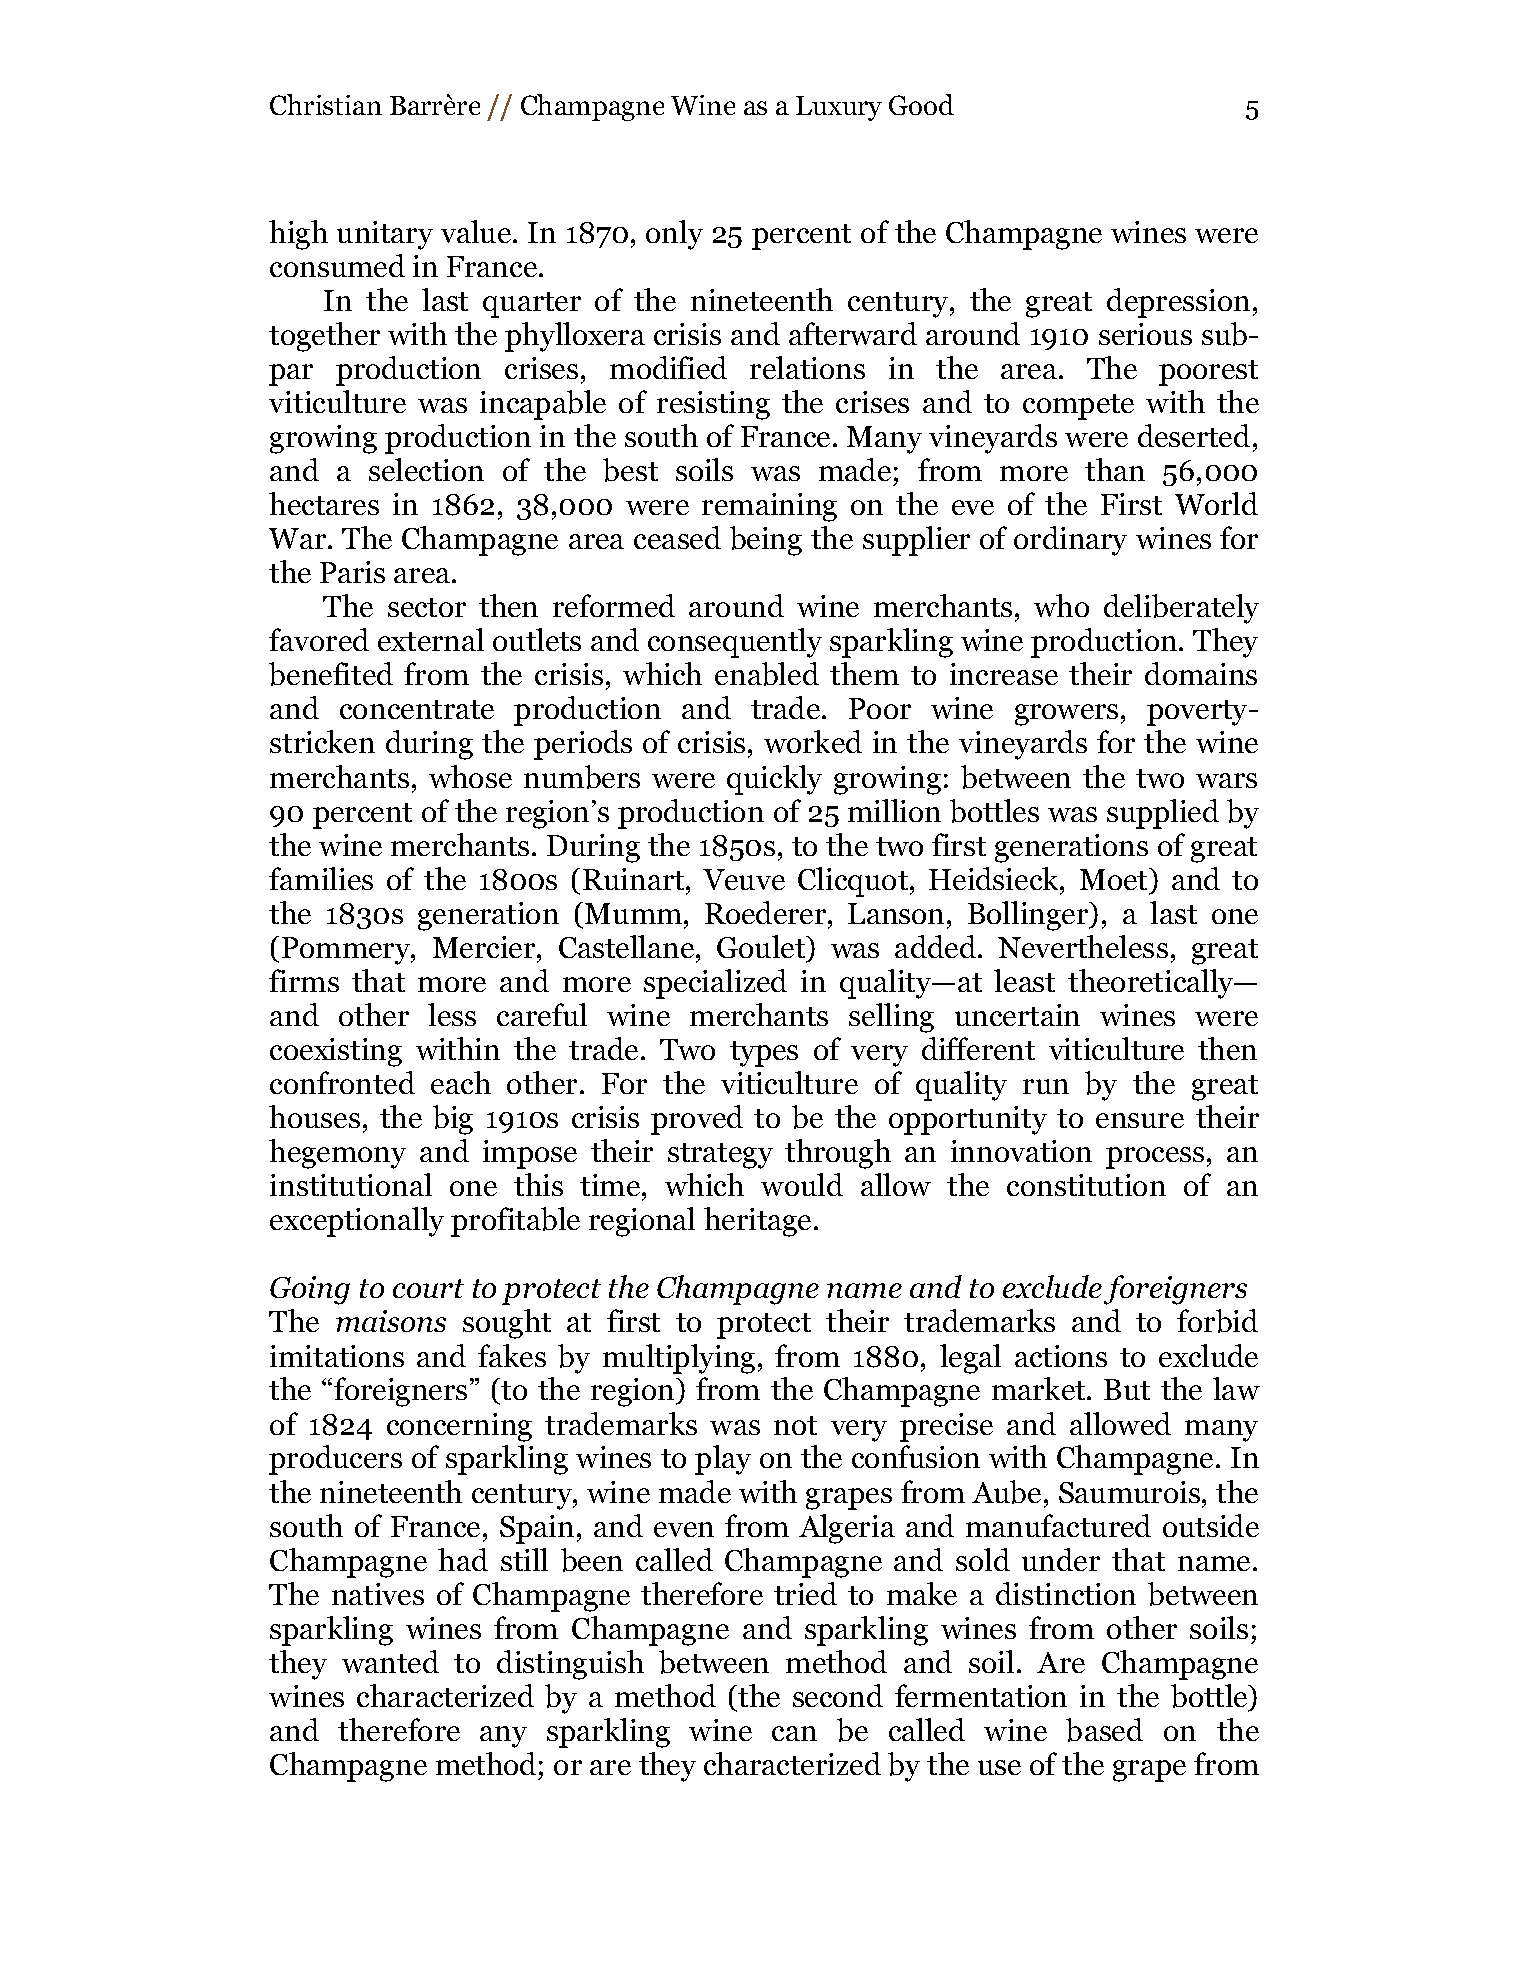 This image has width=1529, height=1978. I want to click on wanted, so click(390, 1661).
